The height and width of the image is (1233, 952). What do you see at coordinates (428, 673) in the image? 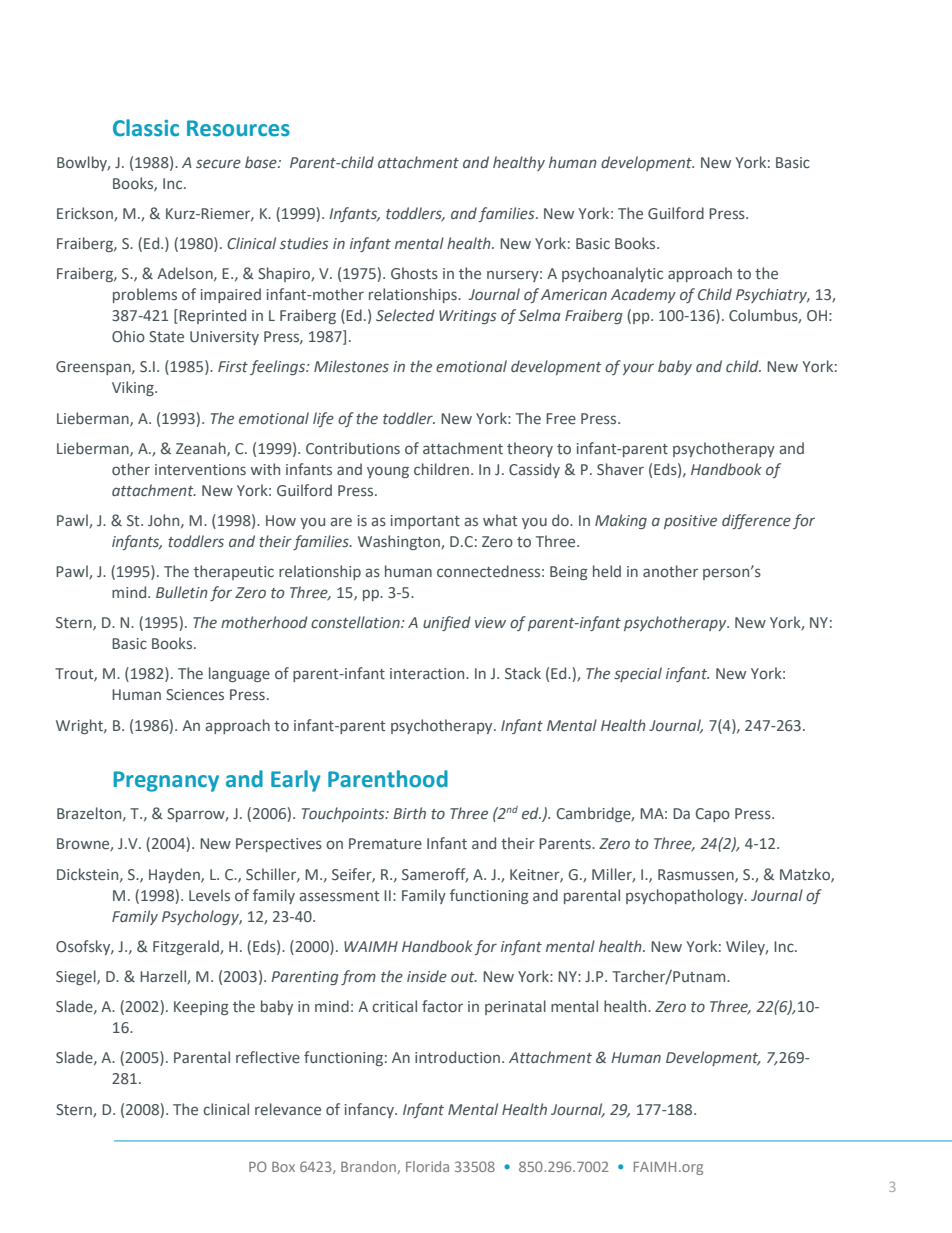
I see `interaction` at bounding box center [428, 673].
